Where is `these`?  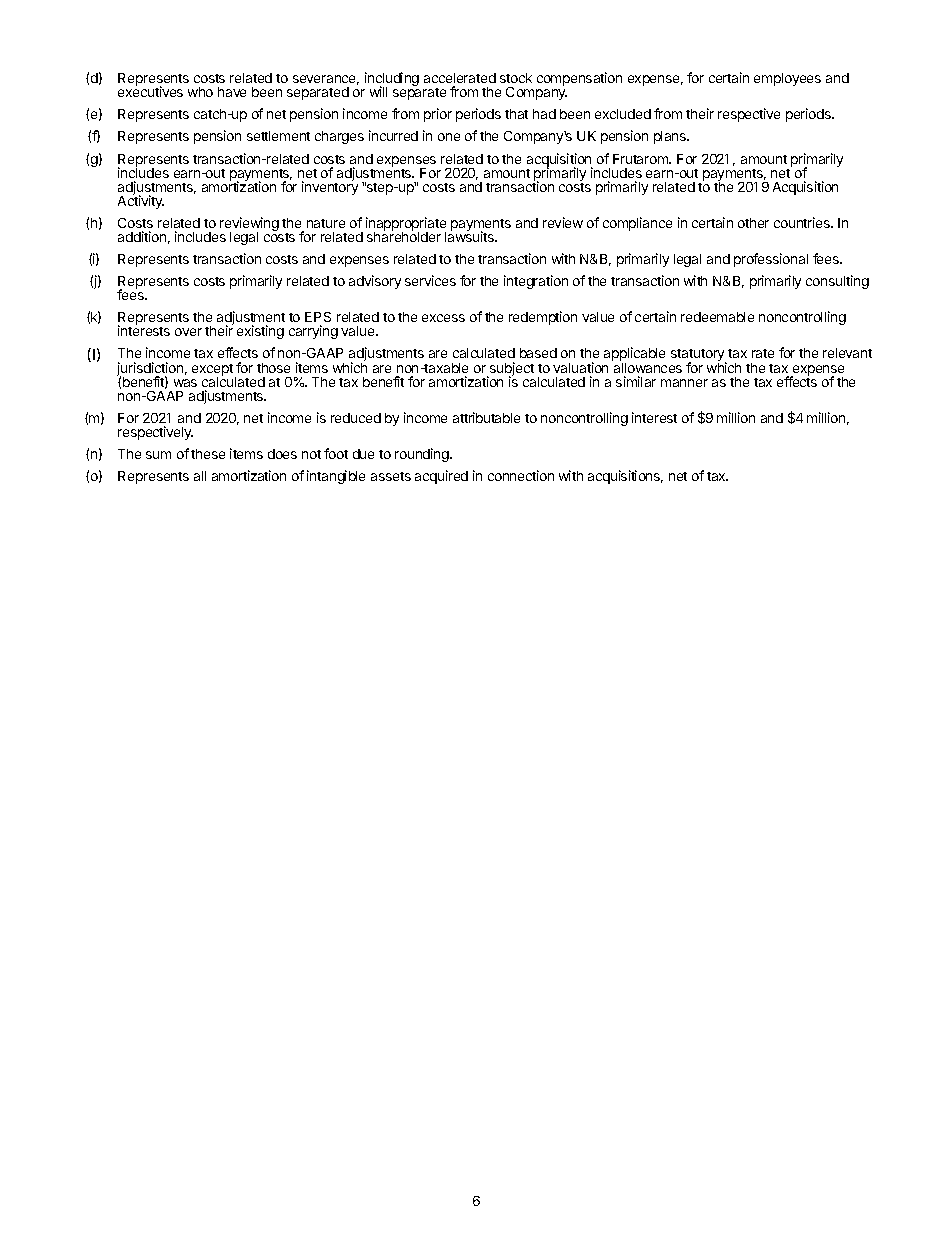 these is located at coordinates (208, 454).
